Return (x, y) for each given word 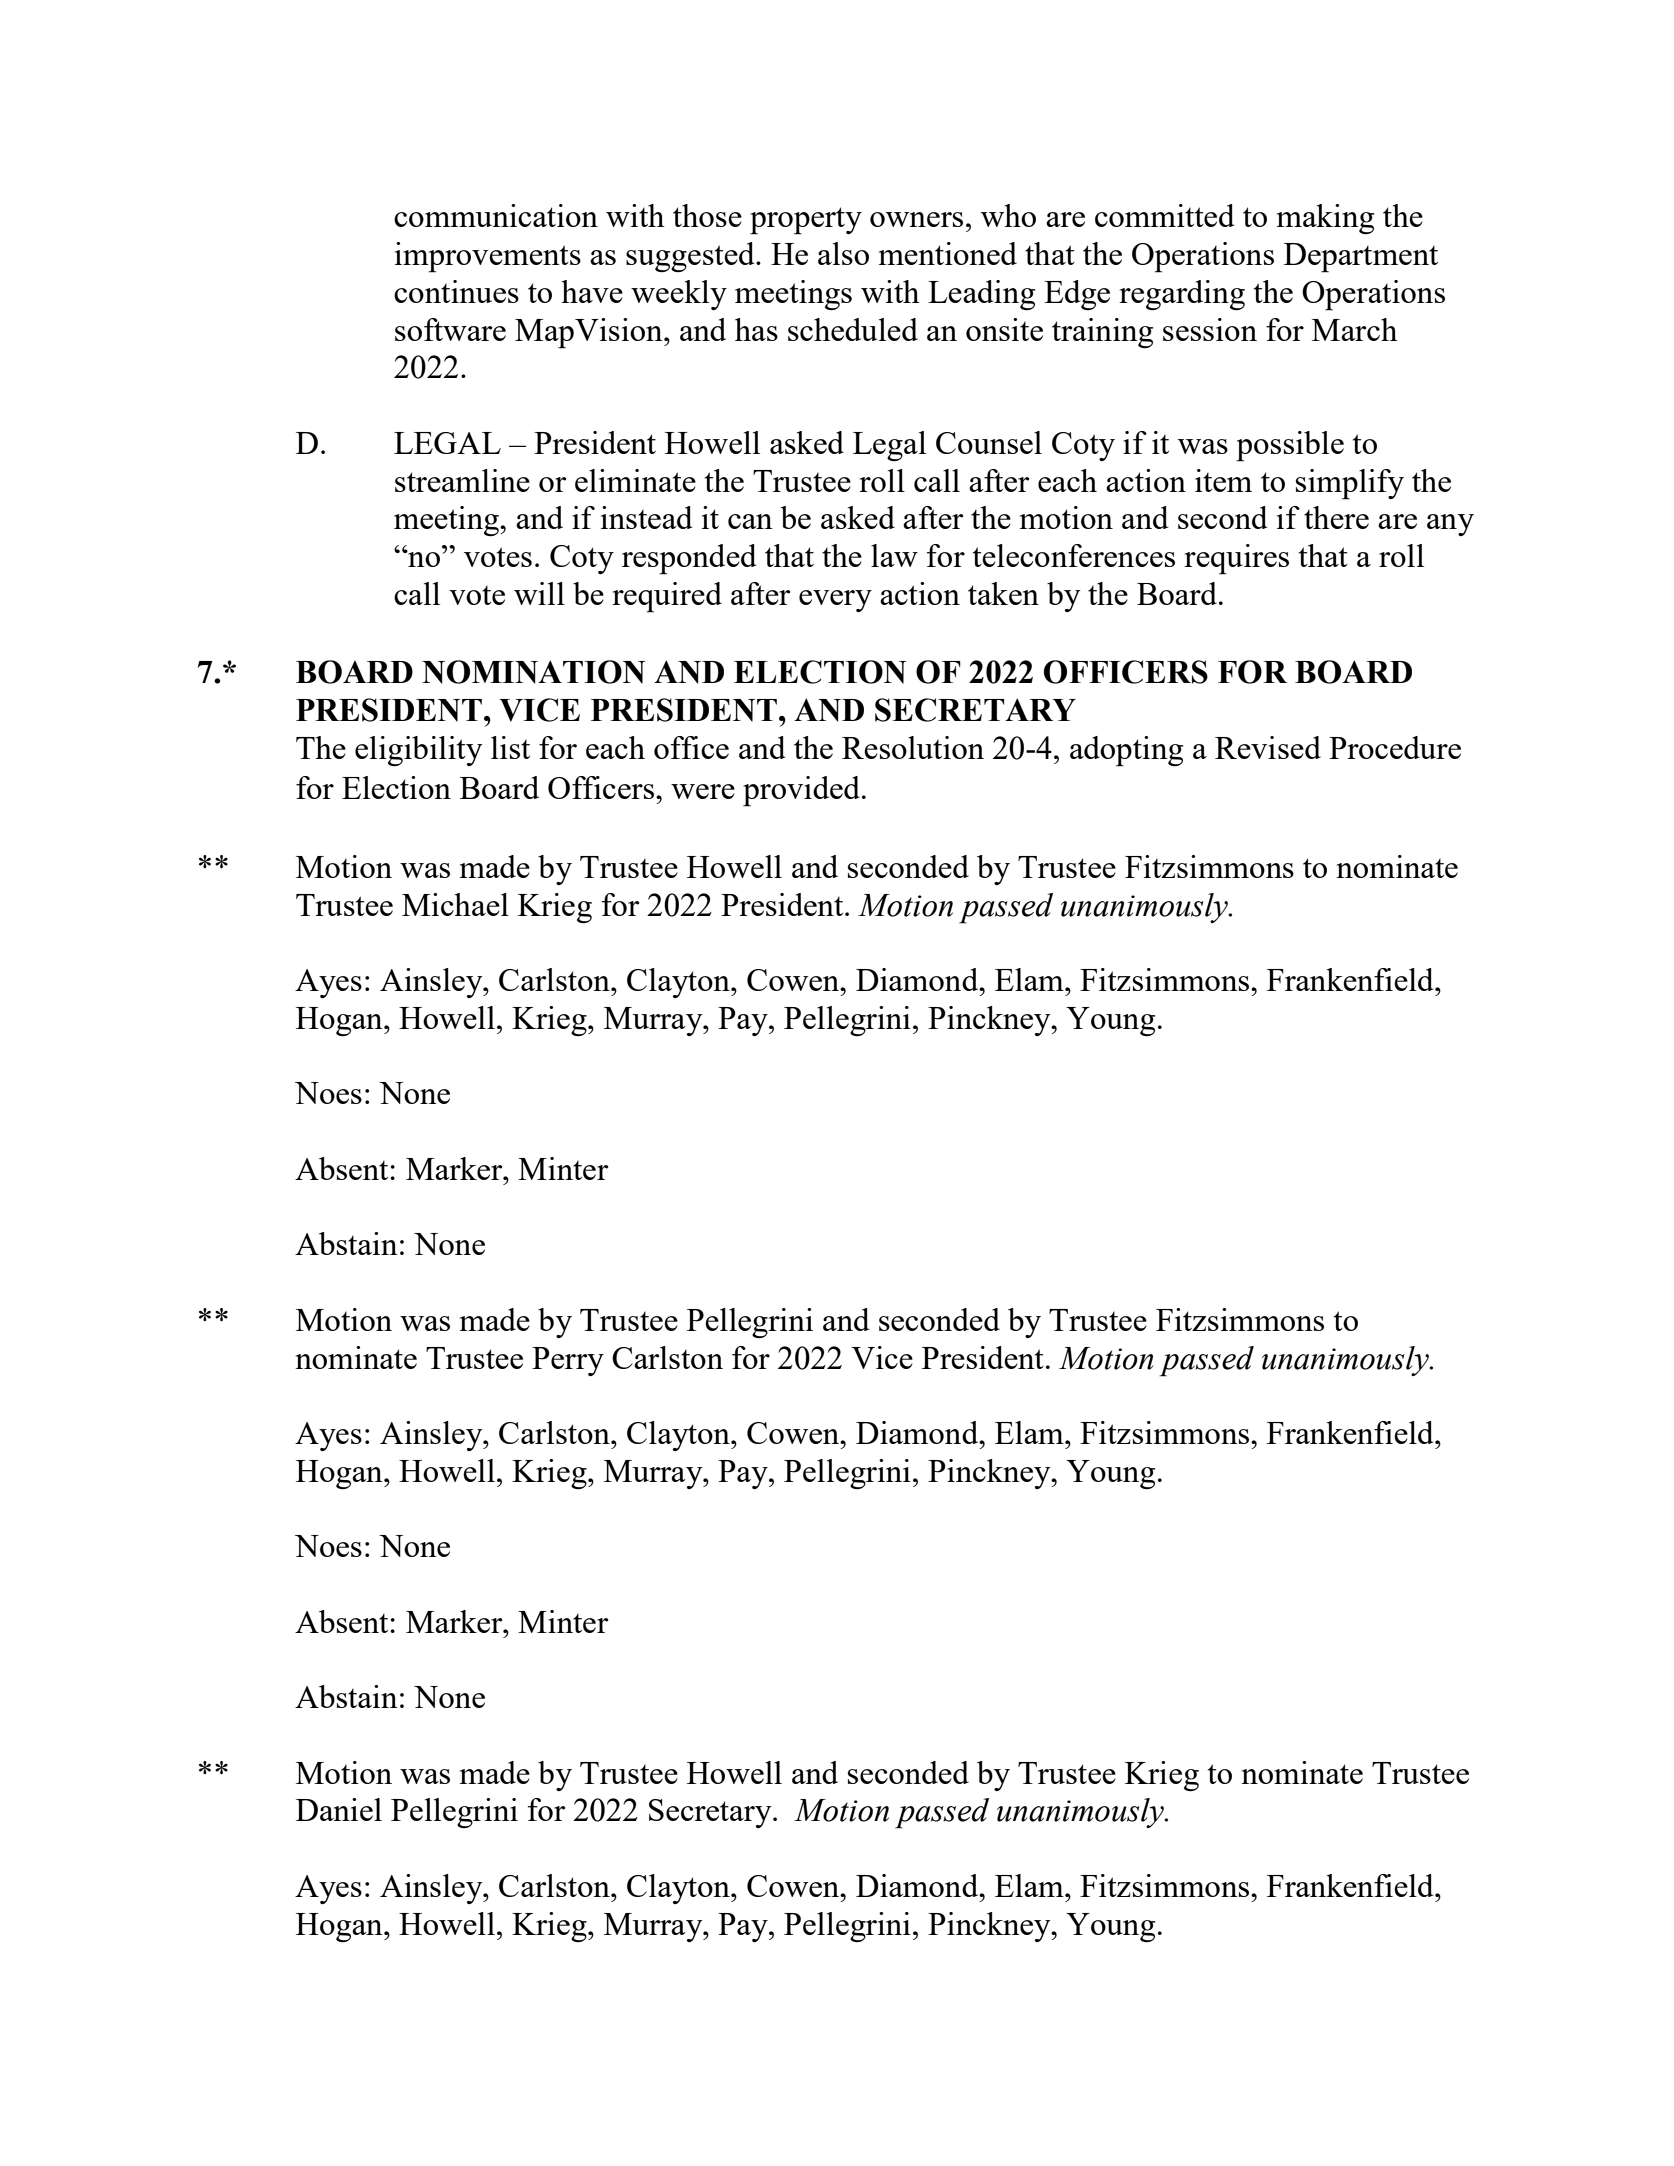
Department (1361, 258)
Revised (1268, 747)
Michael (455, 904)
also (843, 253)
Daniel (339, 1809)
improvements (488, 257)
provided (803, 791)
